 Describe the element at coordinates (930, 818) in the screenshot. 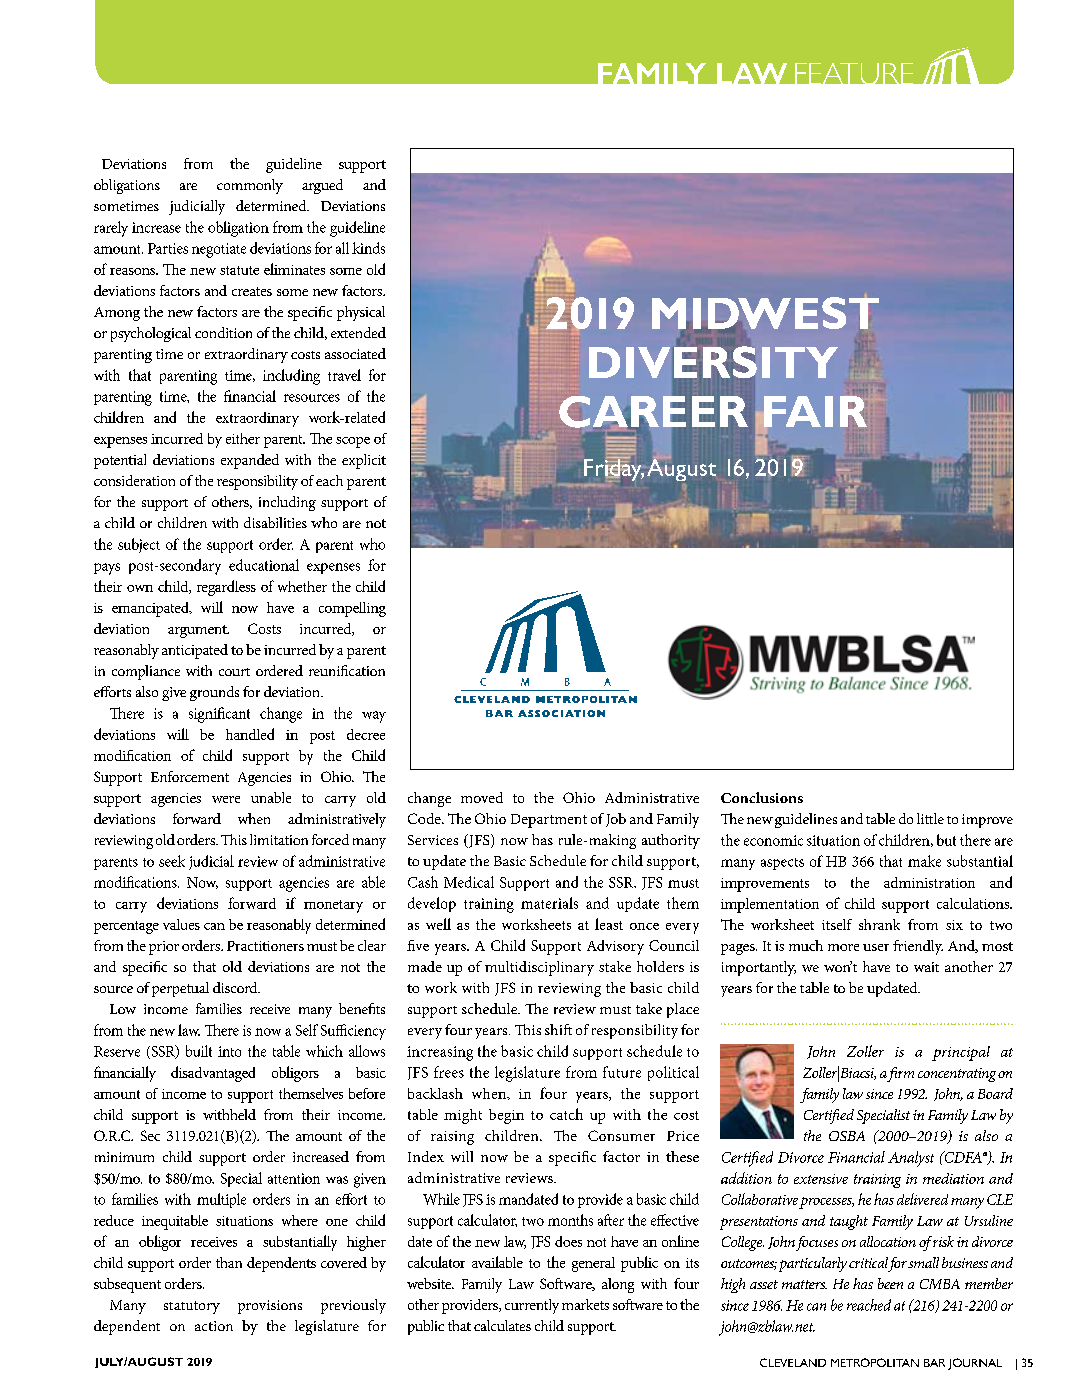

I see `little` at that location.
